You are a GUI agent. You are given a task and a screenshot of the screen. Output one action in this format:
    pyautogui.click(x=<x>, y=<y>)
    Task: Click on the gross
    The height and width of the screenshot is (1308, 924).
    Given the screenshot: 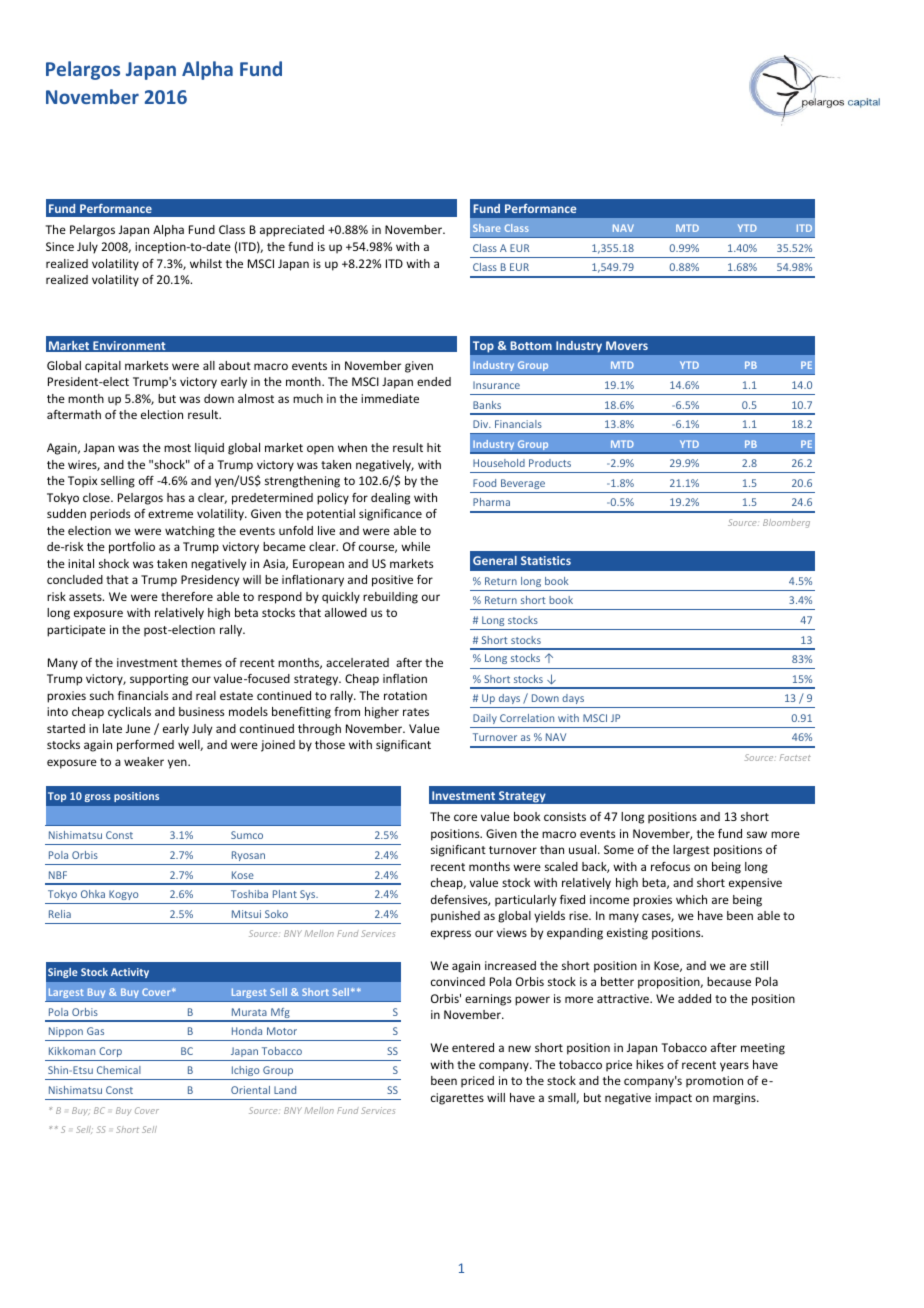 What is the action you would take?
    pyautogui.click(x=98, y=798)
